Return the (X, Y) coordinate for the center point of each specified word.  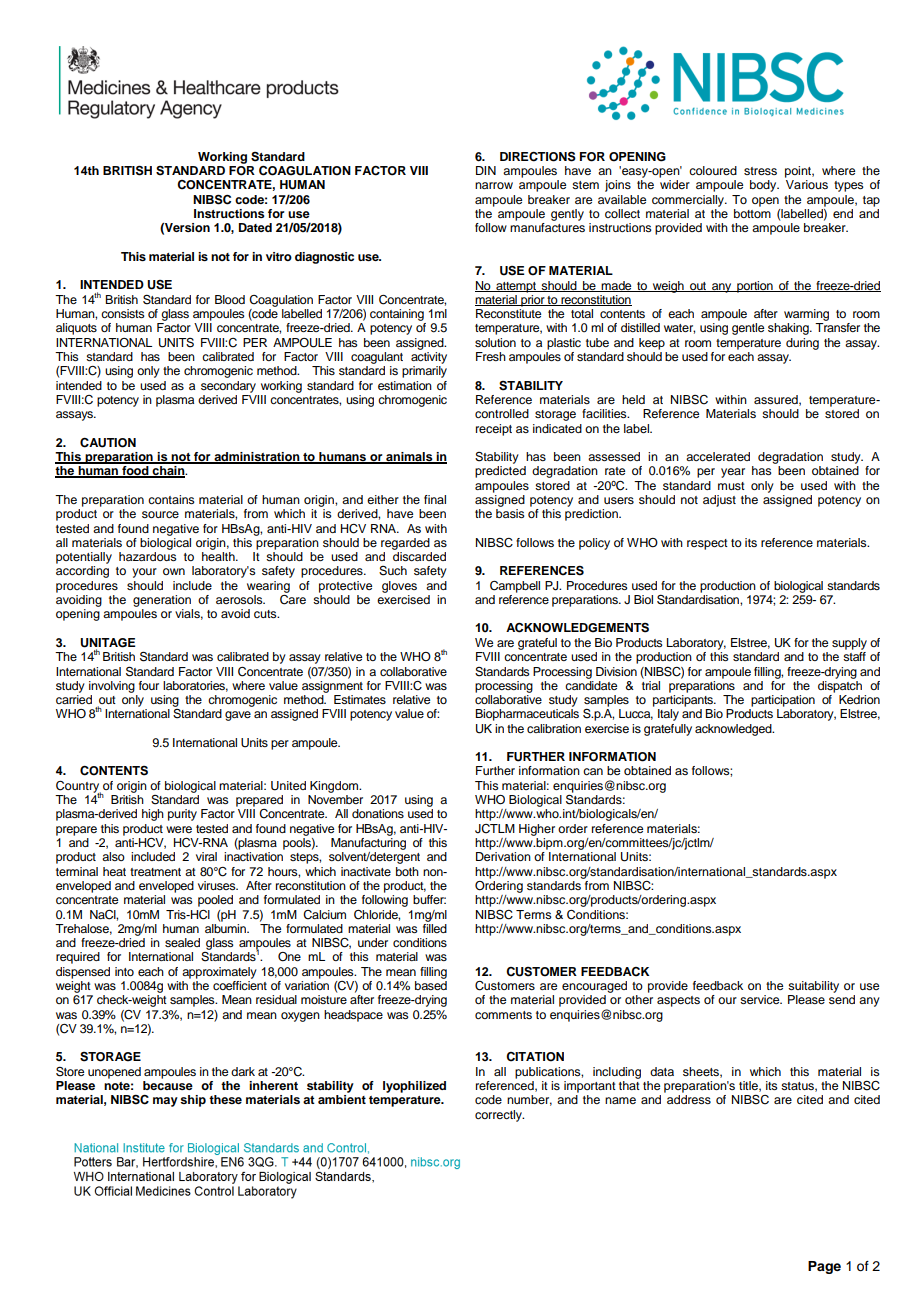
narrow (494, 185)
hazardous (148, 556)
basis (510, 513)
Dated (255, 227)
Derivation (503, 856)
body (764, 186)
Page (824, 1267)
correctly (499, 1116)
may (165, 1102)
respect (707, 544)
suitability (813, 987)
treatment (155, 872)
